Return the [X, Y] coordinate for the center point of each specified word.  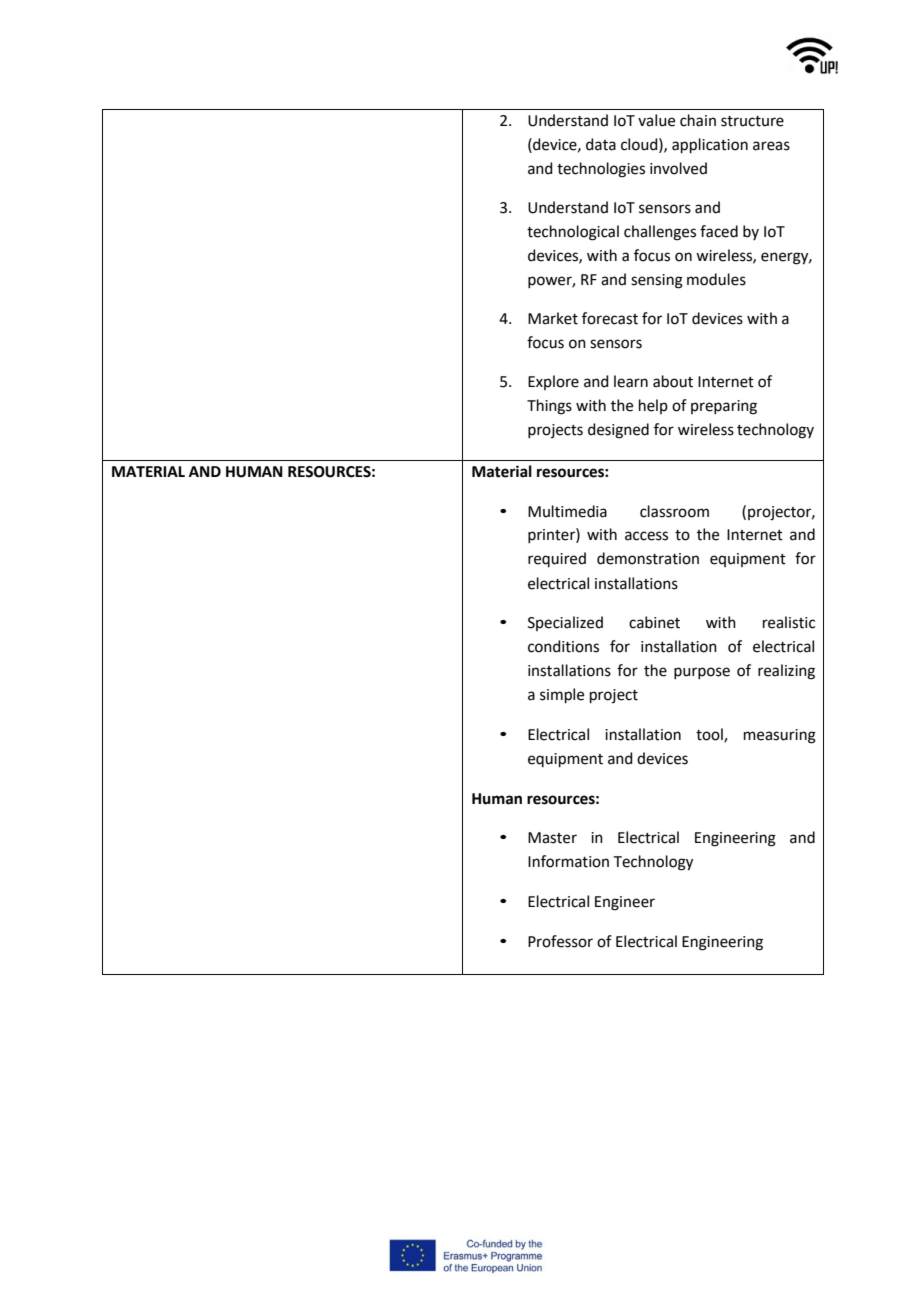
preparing [724, 407]
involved [678, 168]
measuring [780, 736]
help [653, 406]
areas [771, 146]
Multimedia [567, 511]
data [601, 144]
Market [553, 318]
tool [710, 735]
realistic [789, 622]
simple [562, 695]
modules [716, 279]
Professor [560, 941]
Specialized [565, 623]
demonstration [648, 558]
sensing [657, 281]
